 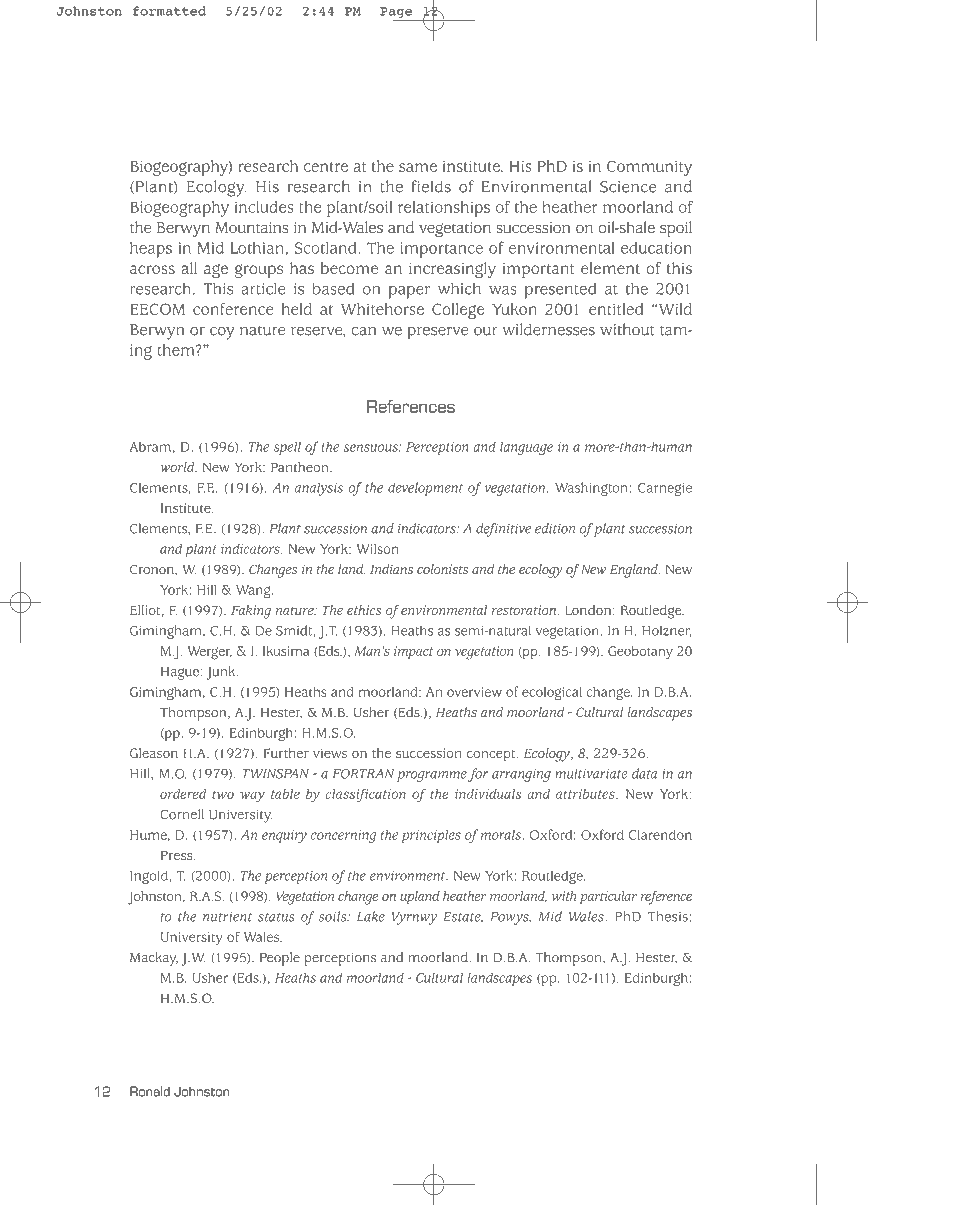 I want to click on Community, so click(x=649, y=168).
